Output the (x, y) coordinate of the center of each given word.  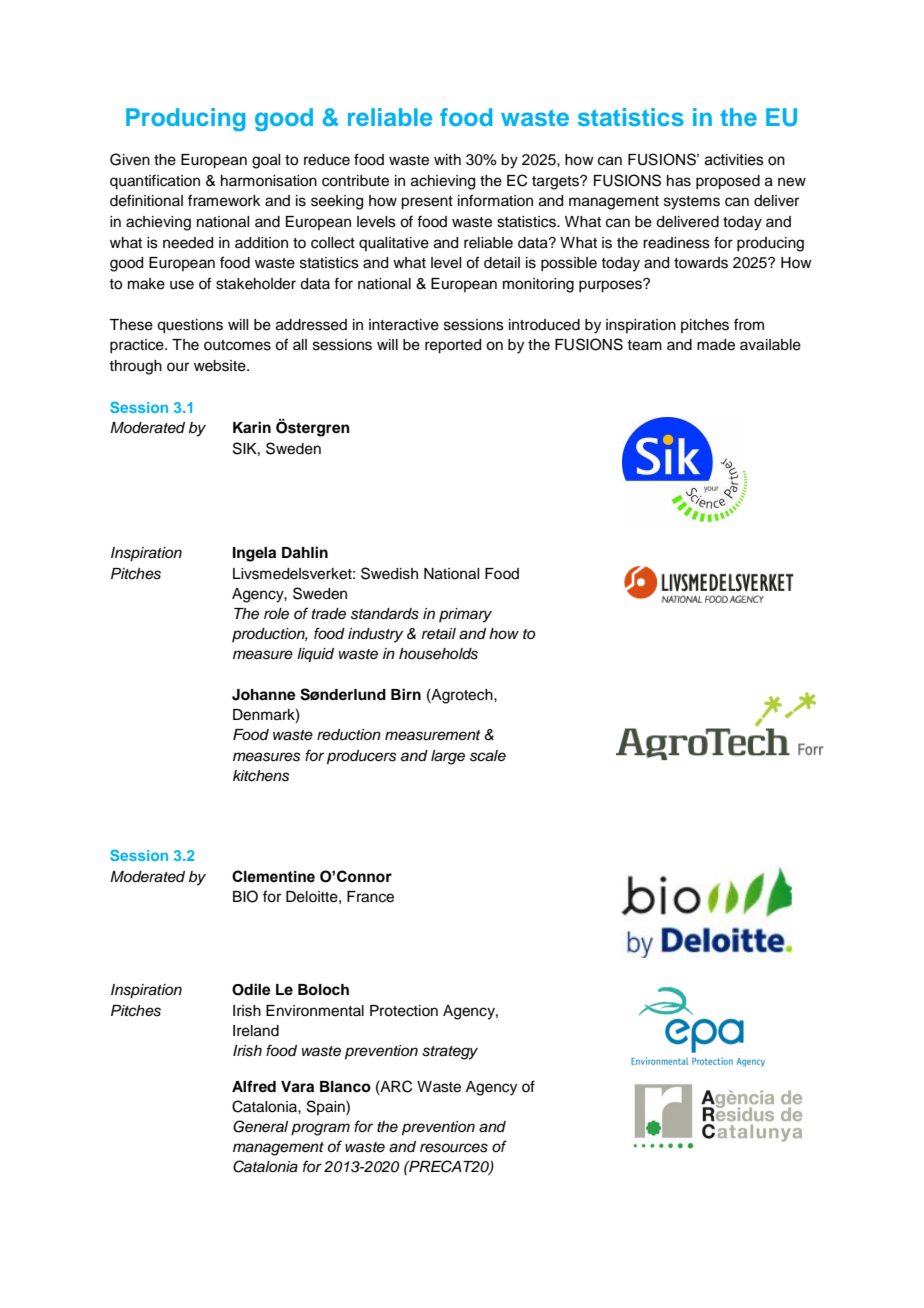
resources (454, 1148)
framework (224, 200)
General (260, 1126)
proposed (728, 182)
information (495, 200)
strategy (450, 1053)
